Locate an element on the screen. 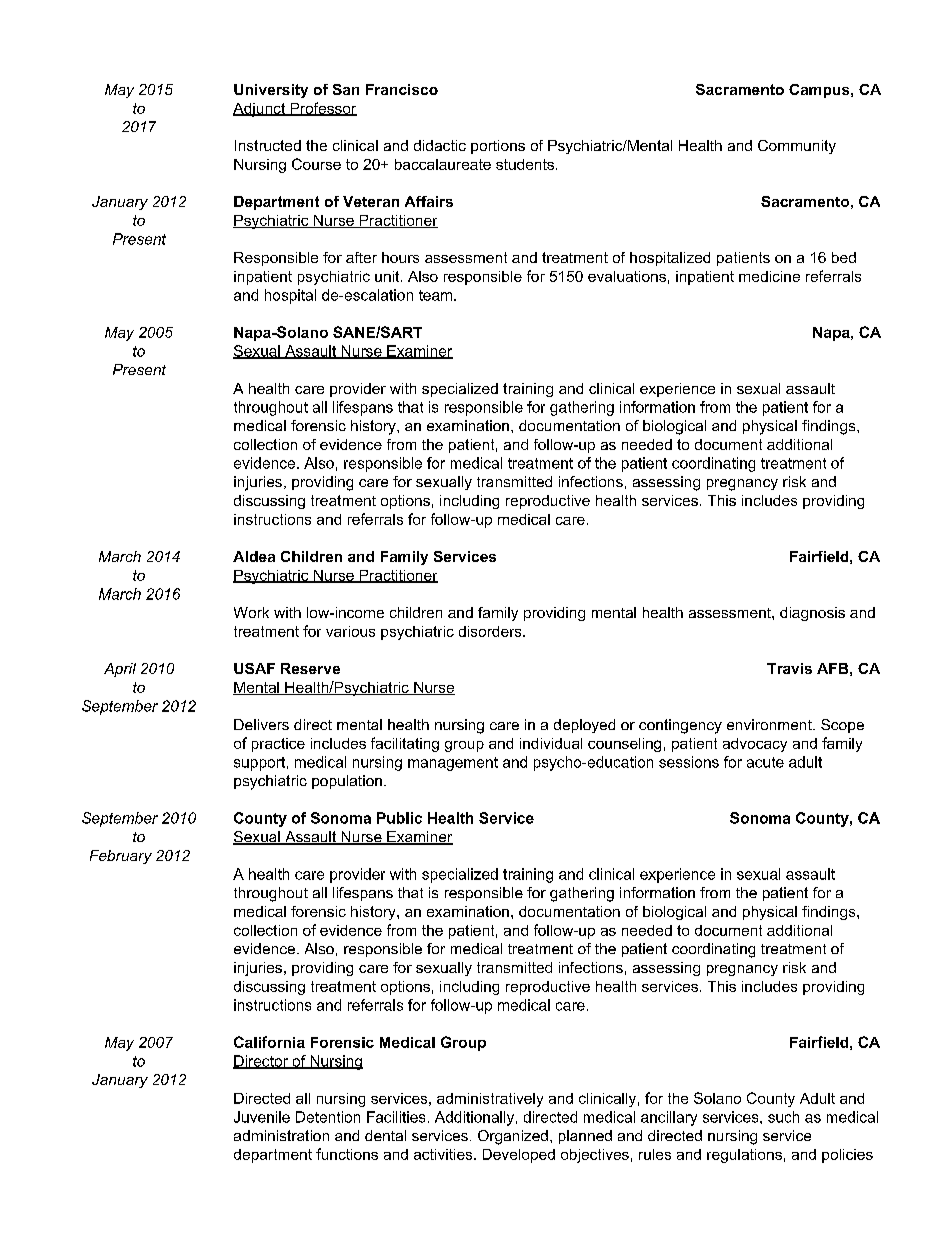  bed is located at coordinates (844, 257).
